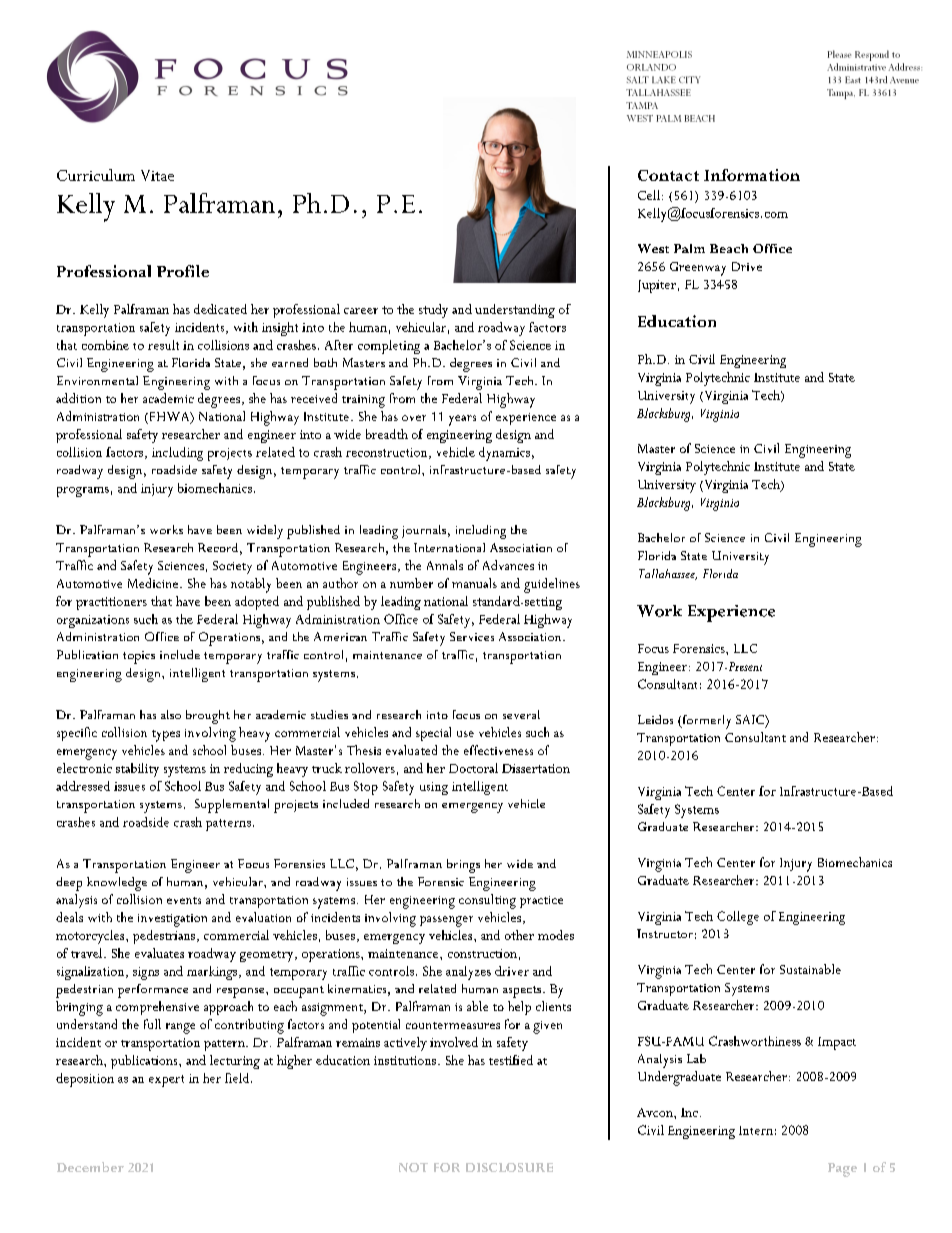  Describe the element at coordinates (752, 175) in the screenshot. I see `Information` at that location.
